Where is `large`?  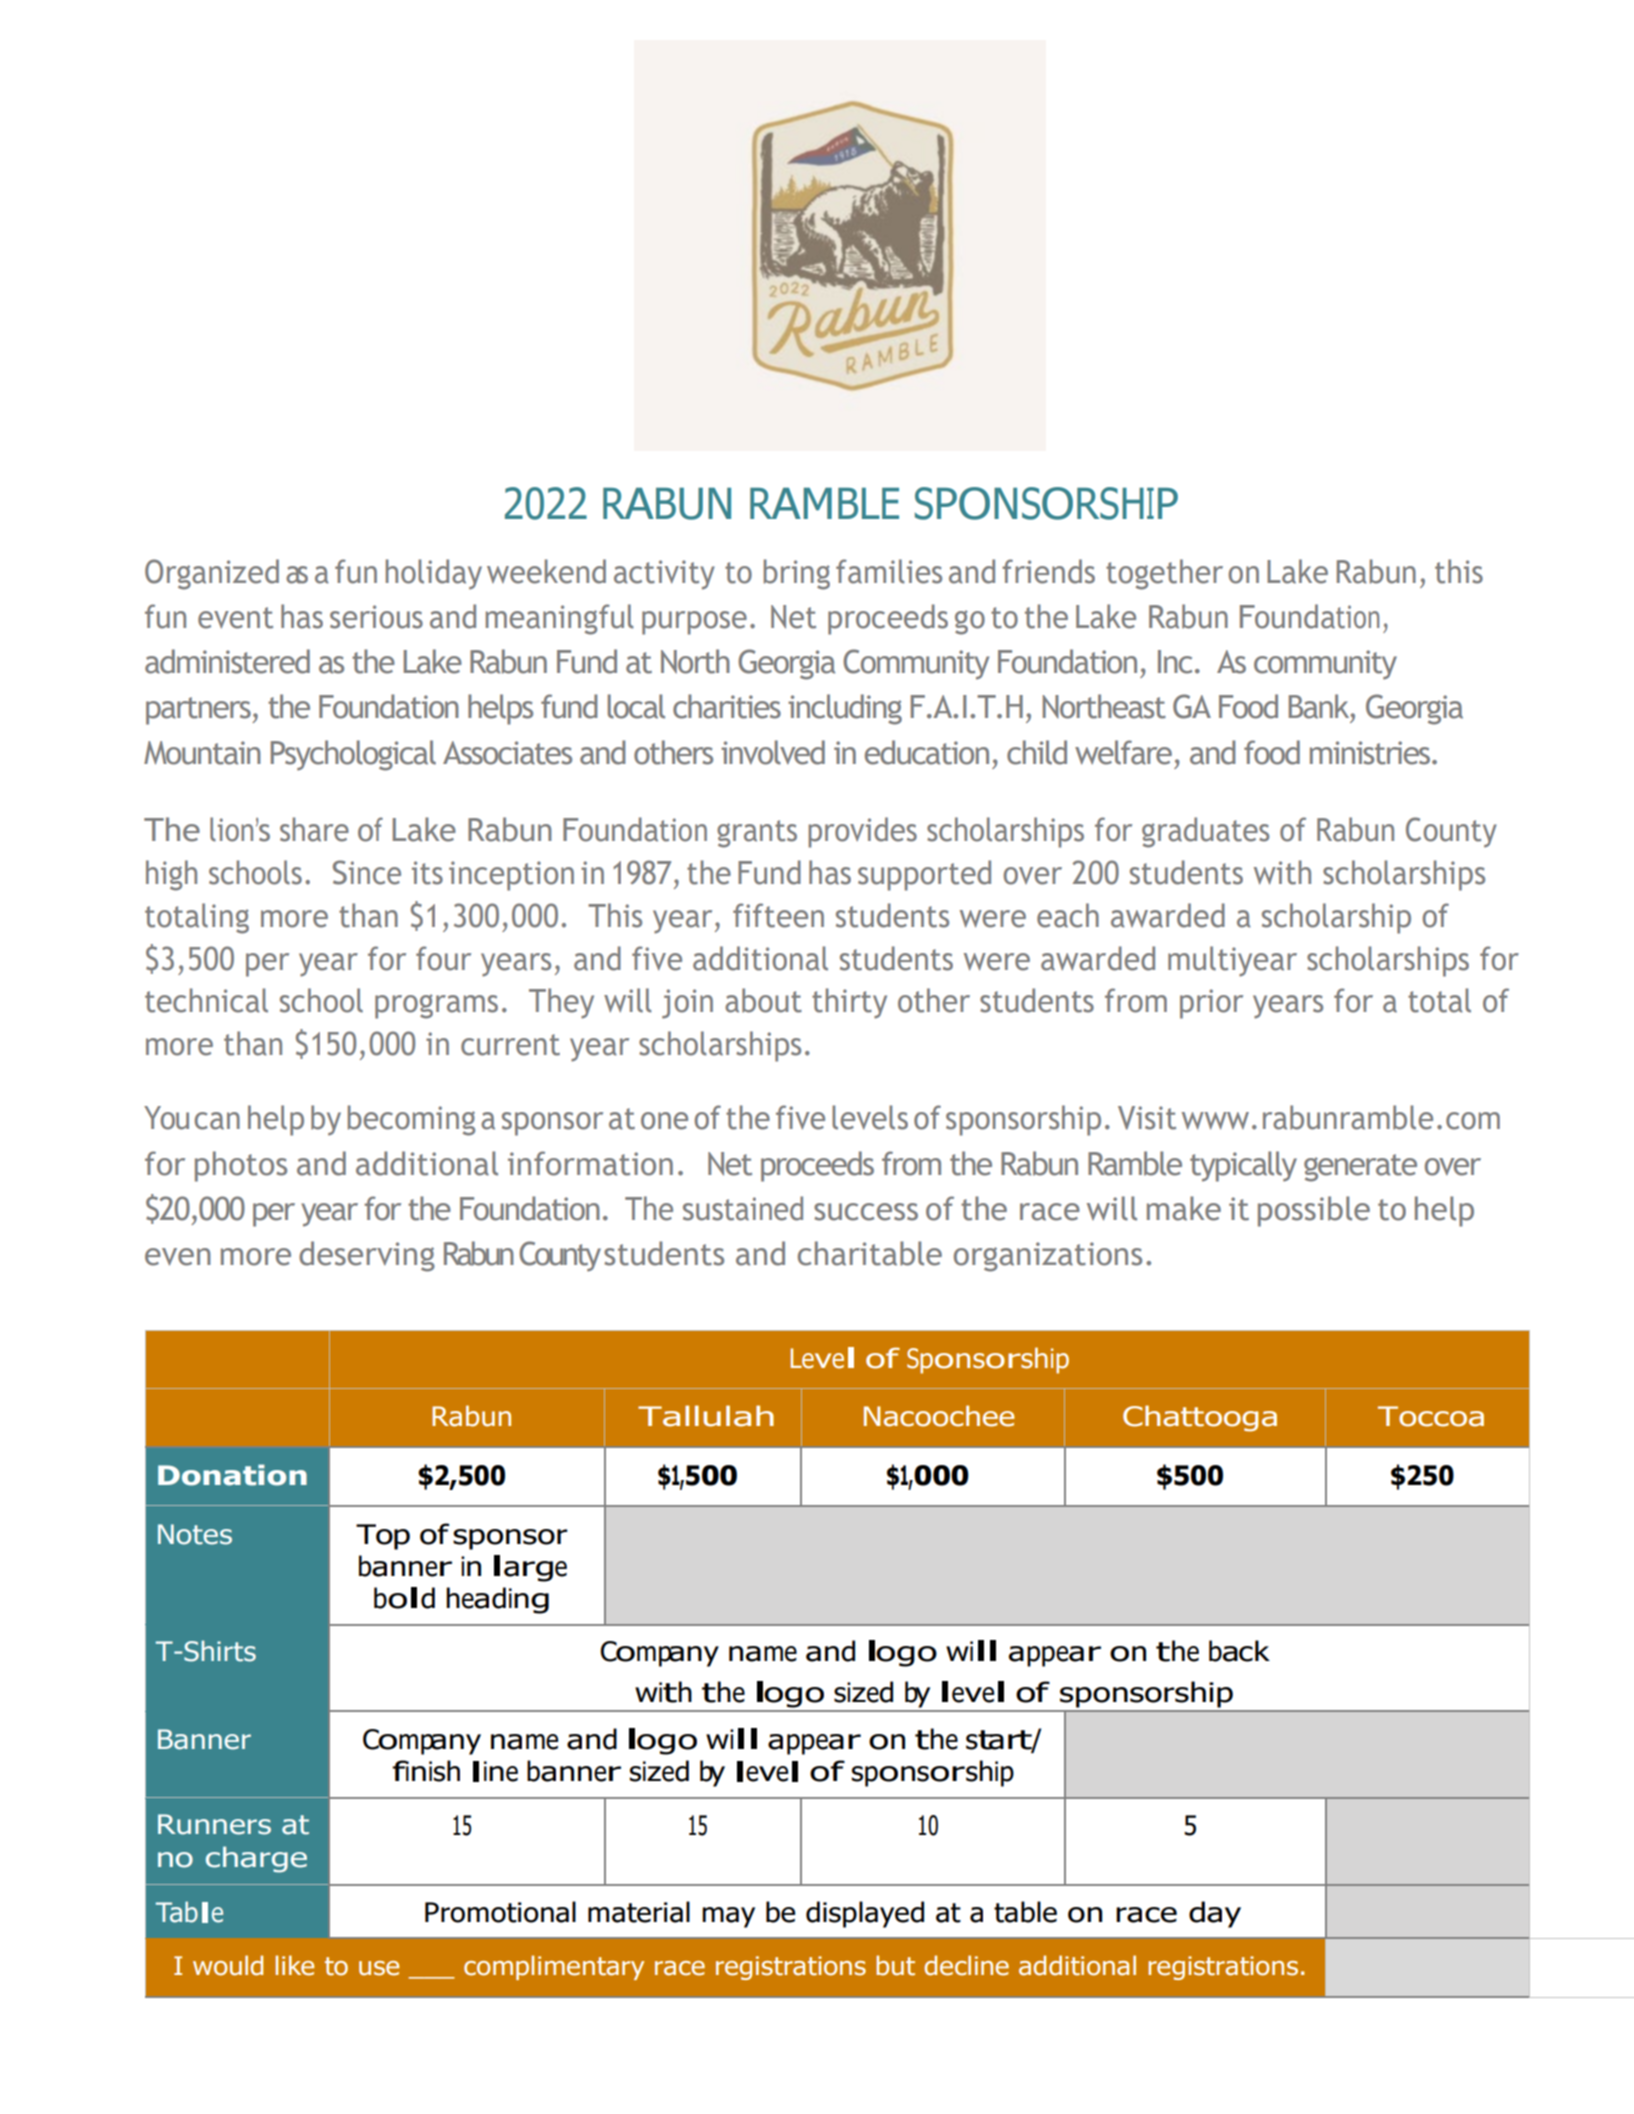 large is located at coordinates (530, 1568).
